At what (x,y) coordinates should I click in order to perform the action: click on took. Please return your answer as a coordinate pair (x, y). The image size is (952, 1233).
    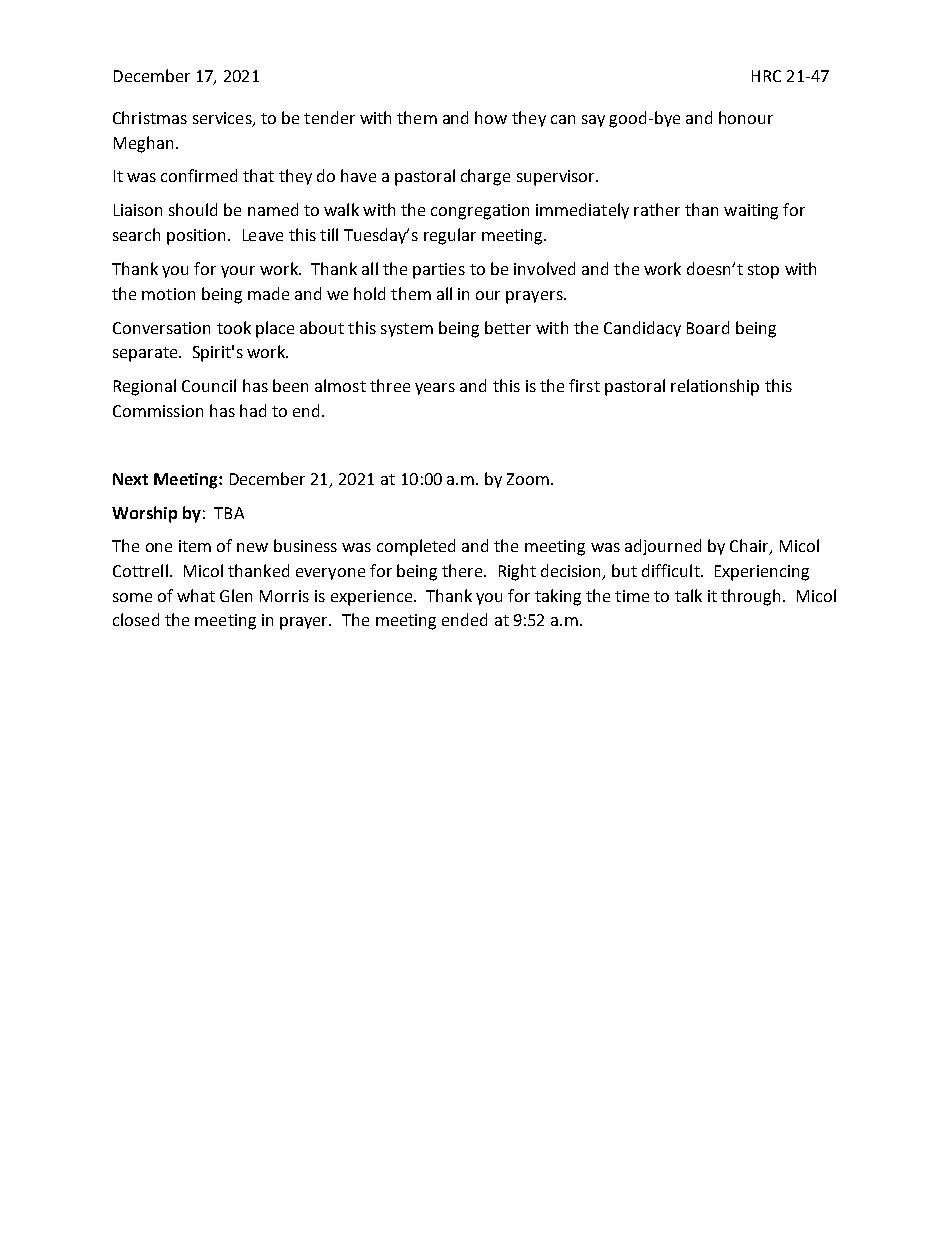
    Looking at the image, I should click on (234, 327).
